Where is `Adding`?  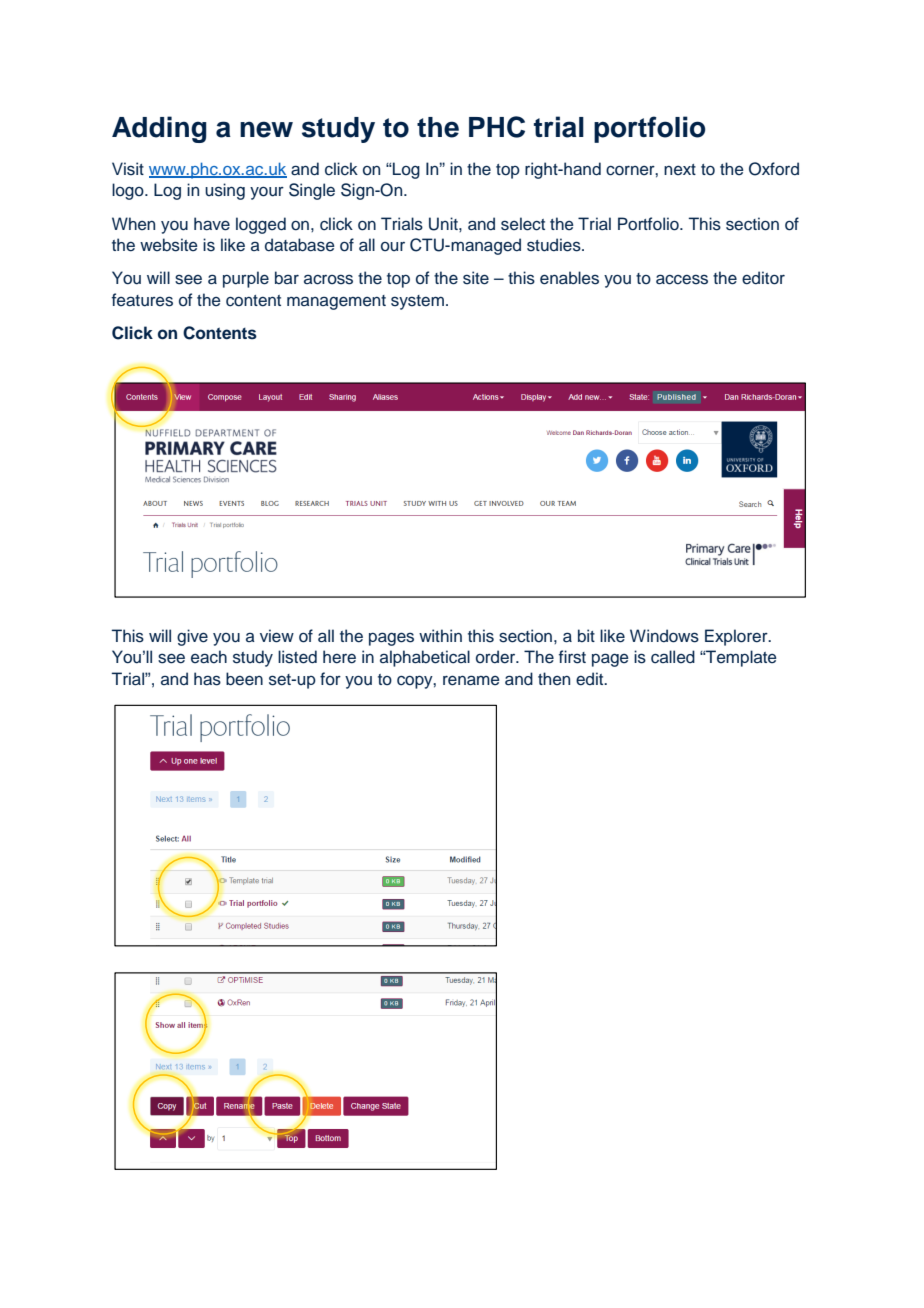 Adding is located at coordinates (159, 129).
